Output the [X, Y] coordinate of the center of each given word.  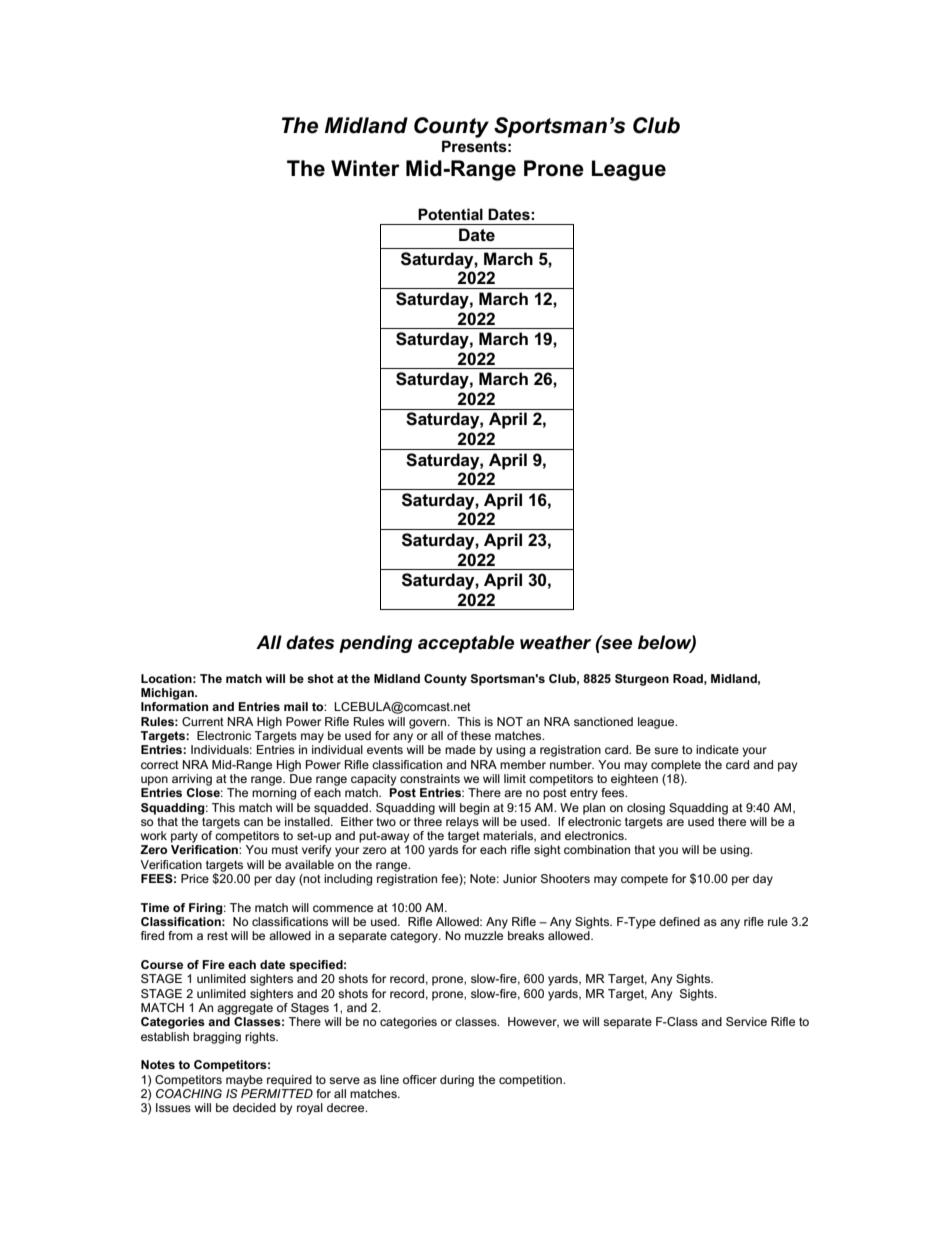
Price [195, 878]
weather [555, 642]
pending [376, 644]
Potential [450, 214]
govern [429, 724]
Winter [365, 168]
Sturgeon [642, 680]
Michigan [168, 694]
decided [254, 1107]
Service [746, 1021]
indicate [717, 749]
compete [644, 880]
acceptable [466, 644]
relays [462, 821]
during [457, 1081]
